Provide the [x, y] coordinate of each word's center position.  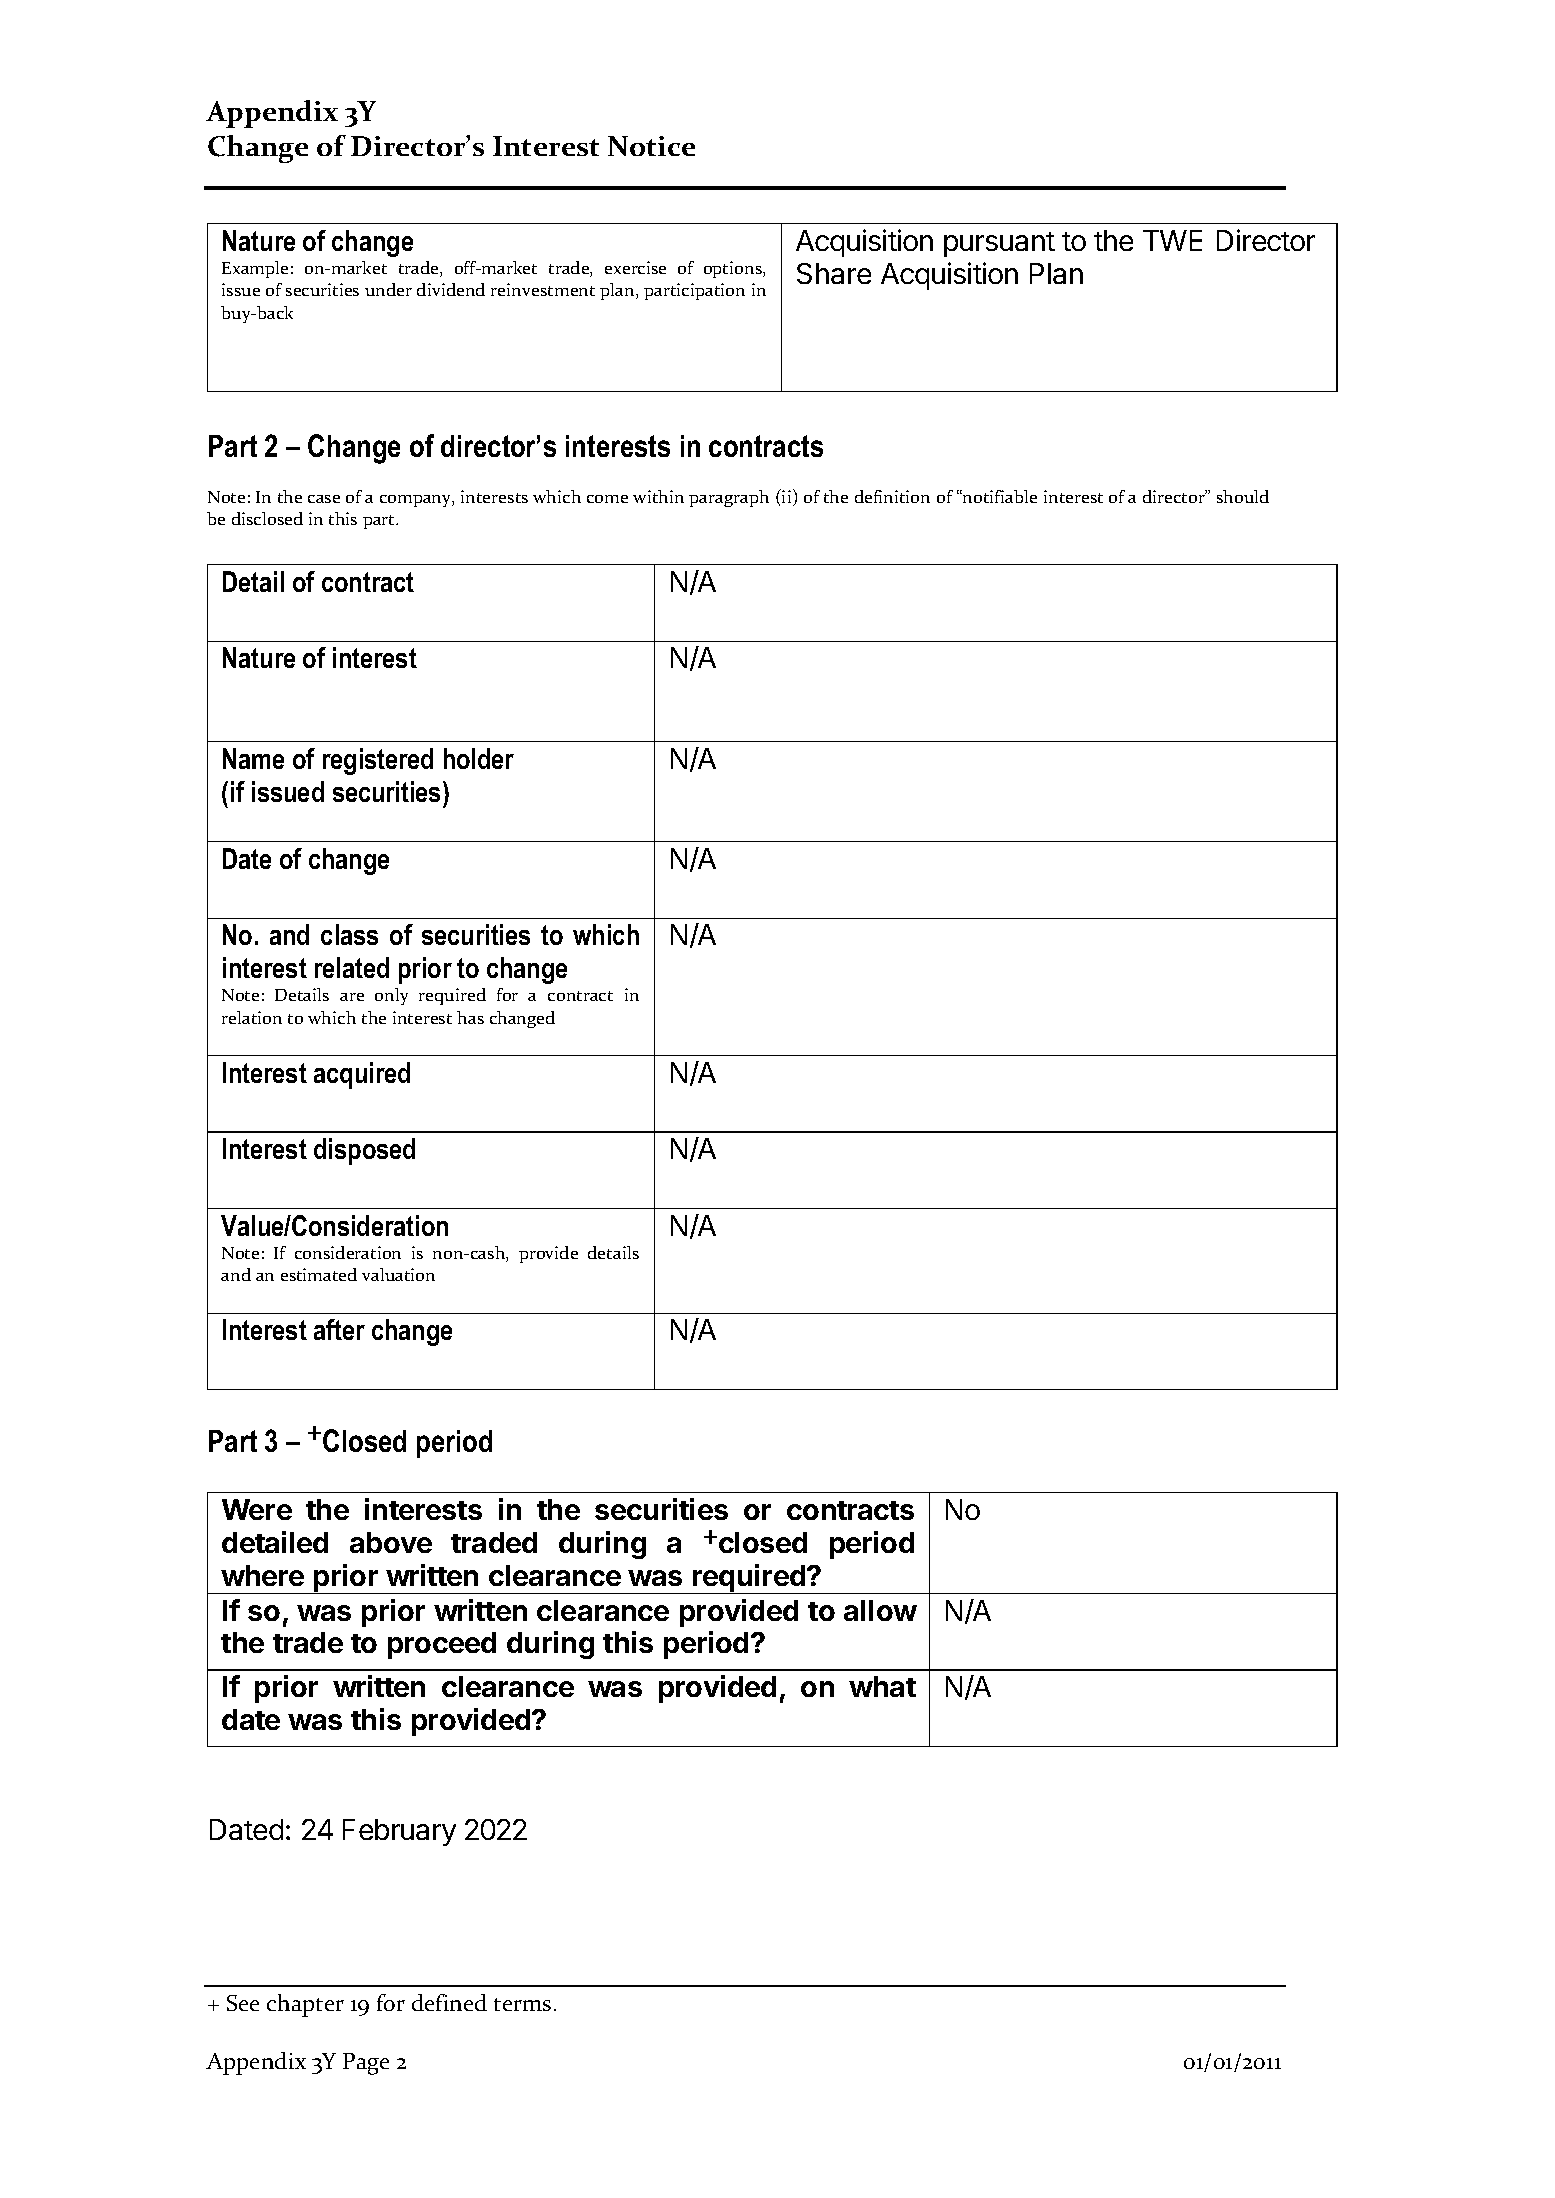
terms [522, 2004]
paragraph [729, 498]
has [470, 1017]
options [734, 269]
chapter [305, 2005]
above [391, 1542]
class [349, 934]
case [324, 499]
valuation [398, 1274]
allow [880, 1610]
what [882, 1686]
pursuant [999, 244]
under [388, 289]
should [1243, 496]
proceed [442, 1645]
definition [892, 496]
